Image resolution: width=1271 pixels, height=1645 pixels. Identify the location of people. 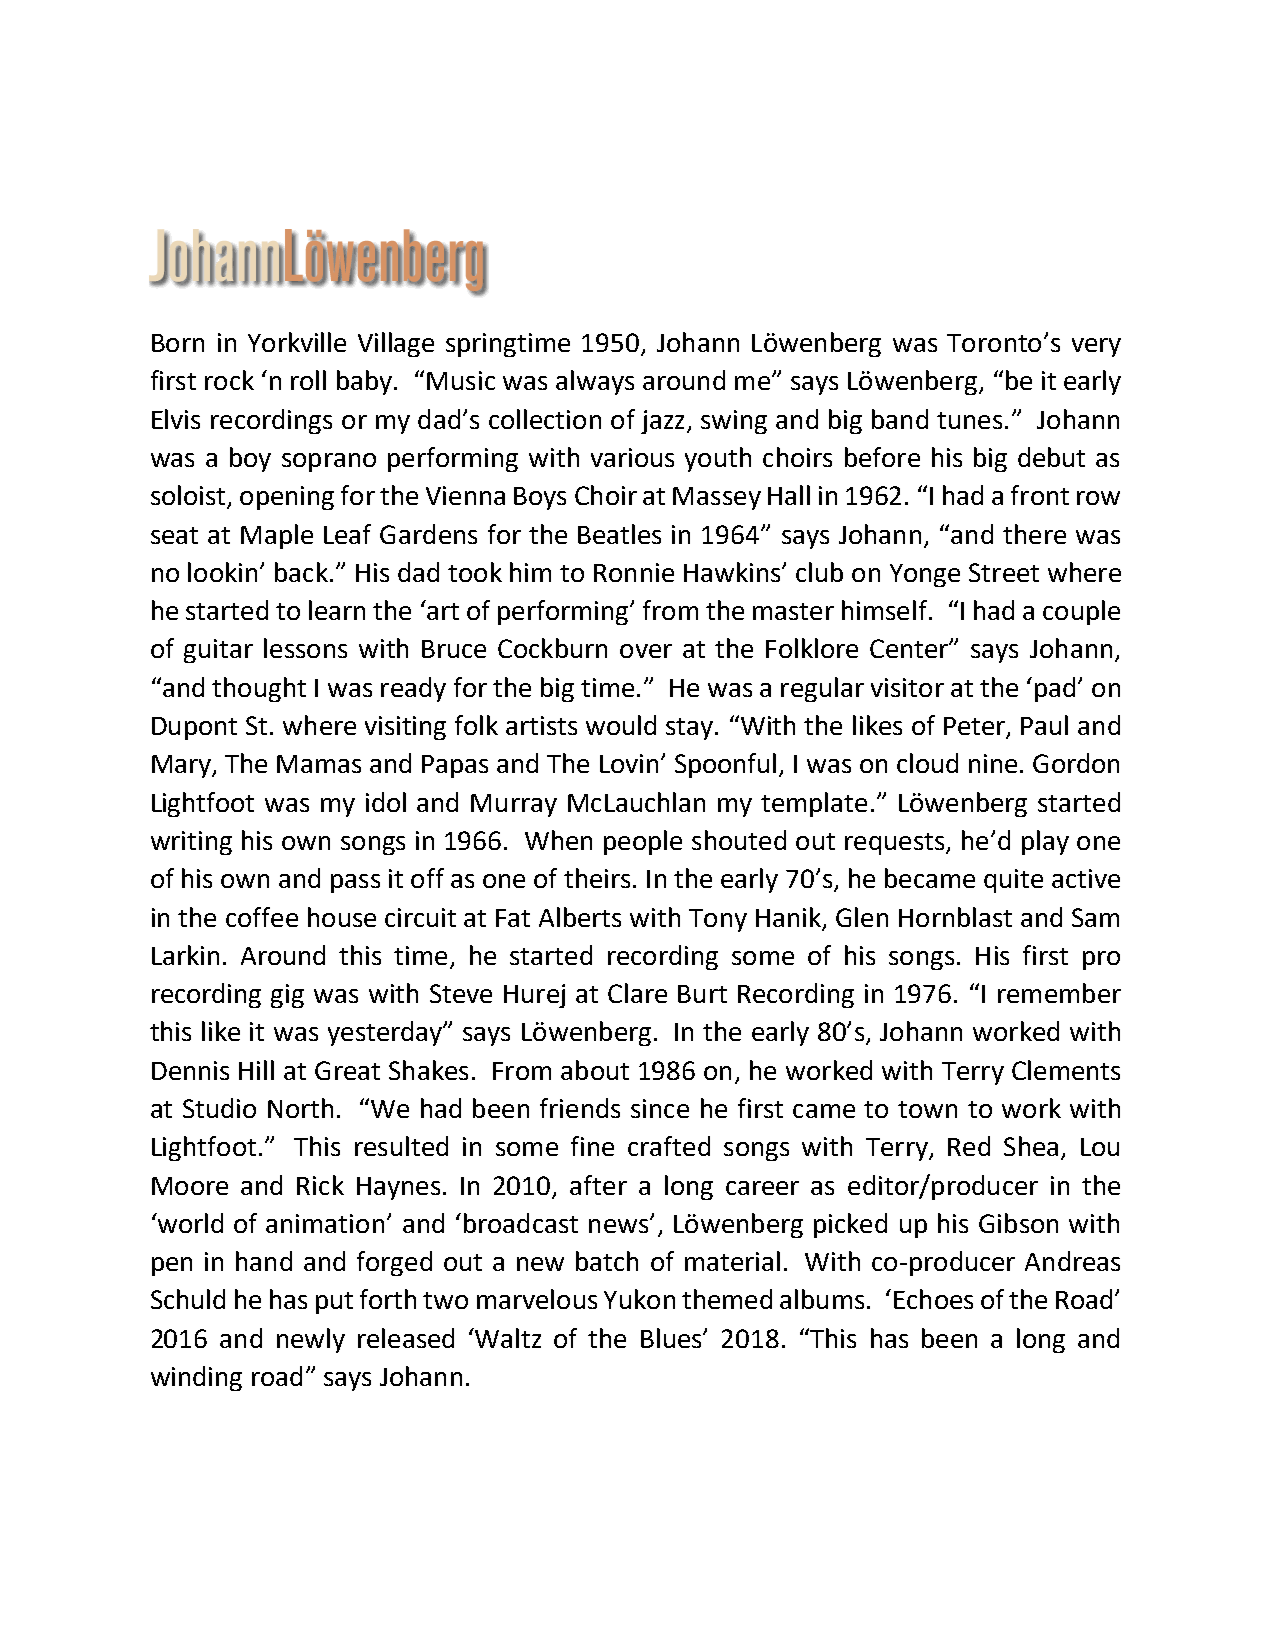
(643, 842).
